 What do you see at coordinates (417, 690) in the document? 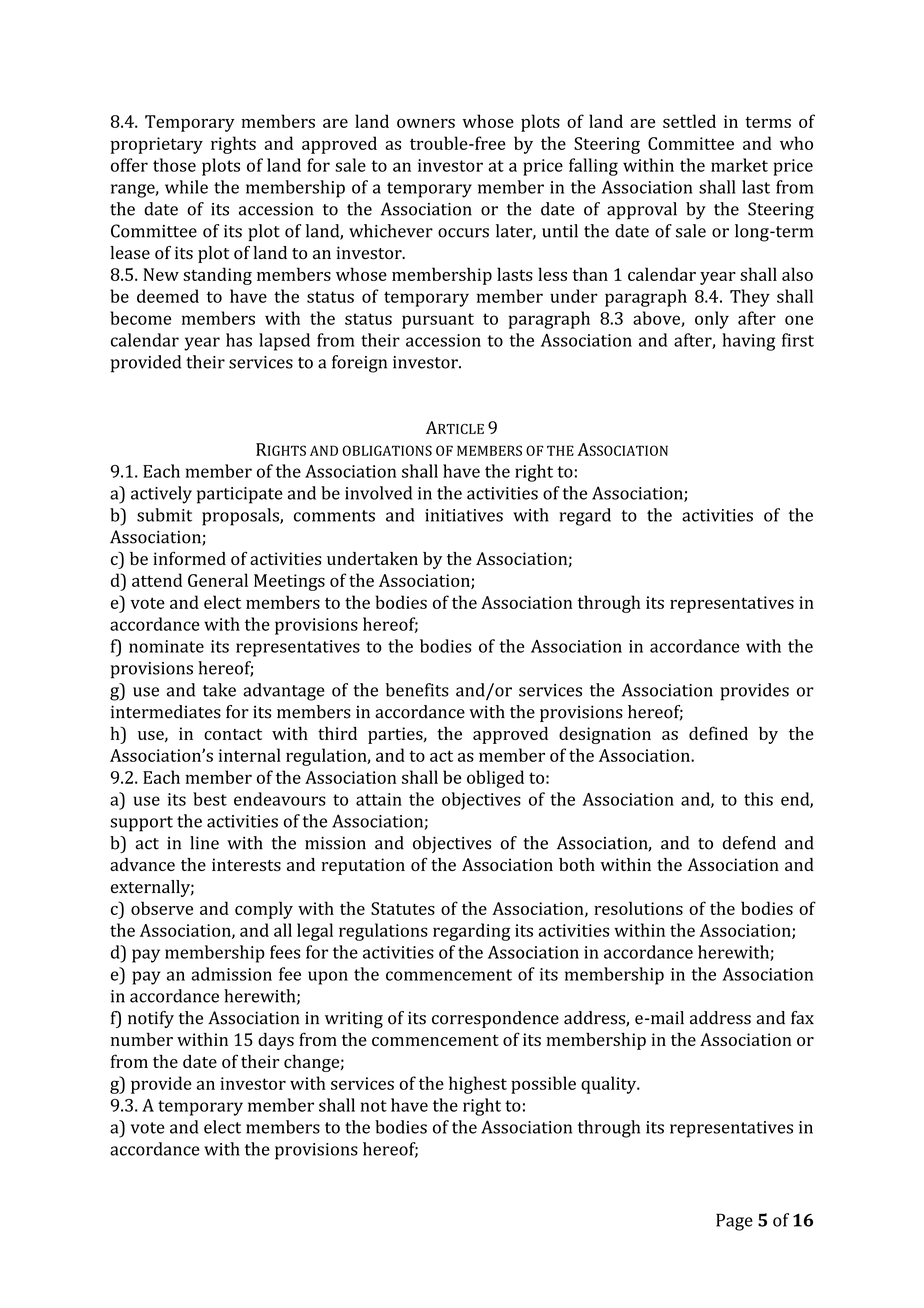
I see `benefits` at bounding box center [417, 690].
